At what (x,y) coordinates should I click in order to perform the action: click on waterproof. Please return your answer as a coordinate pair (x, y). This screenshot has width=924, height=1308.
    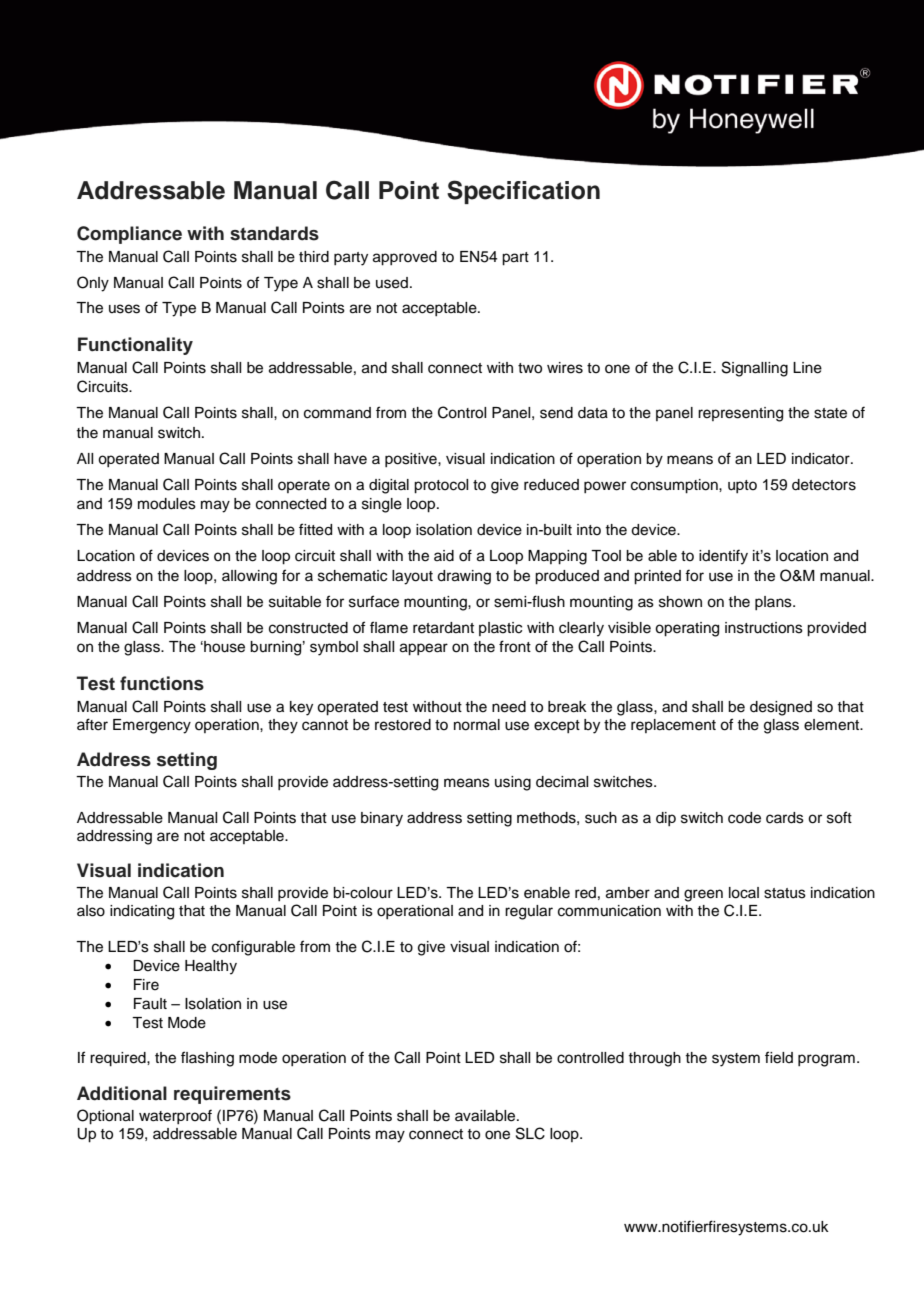
    Looking at the image, I should click on (175, 1116).
